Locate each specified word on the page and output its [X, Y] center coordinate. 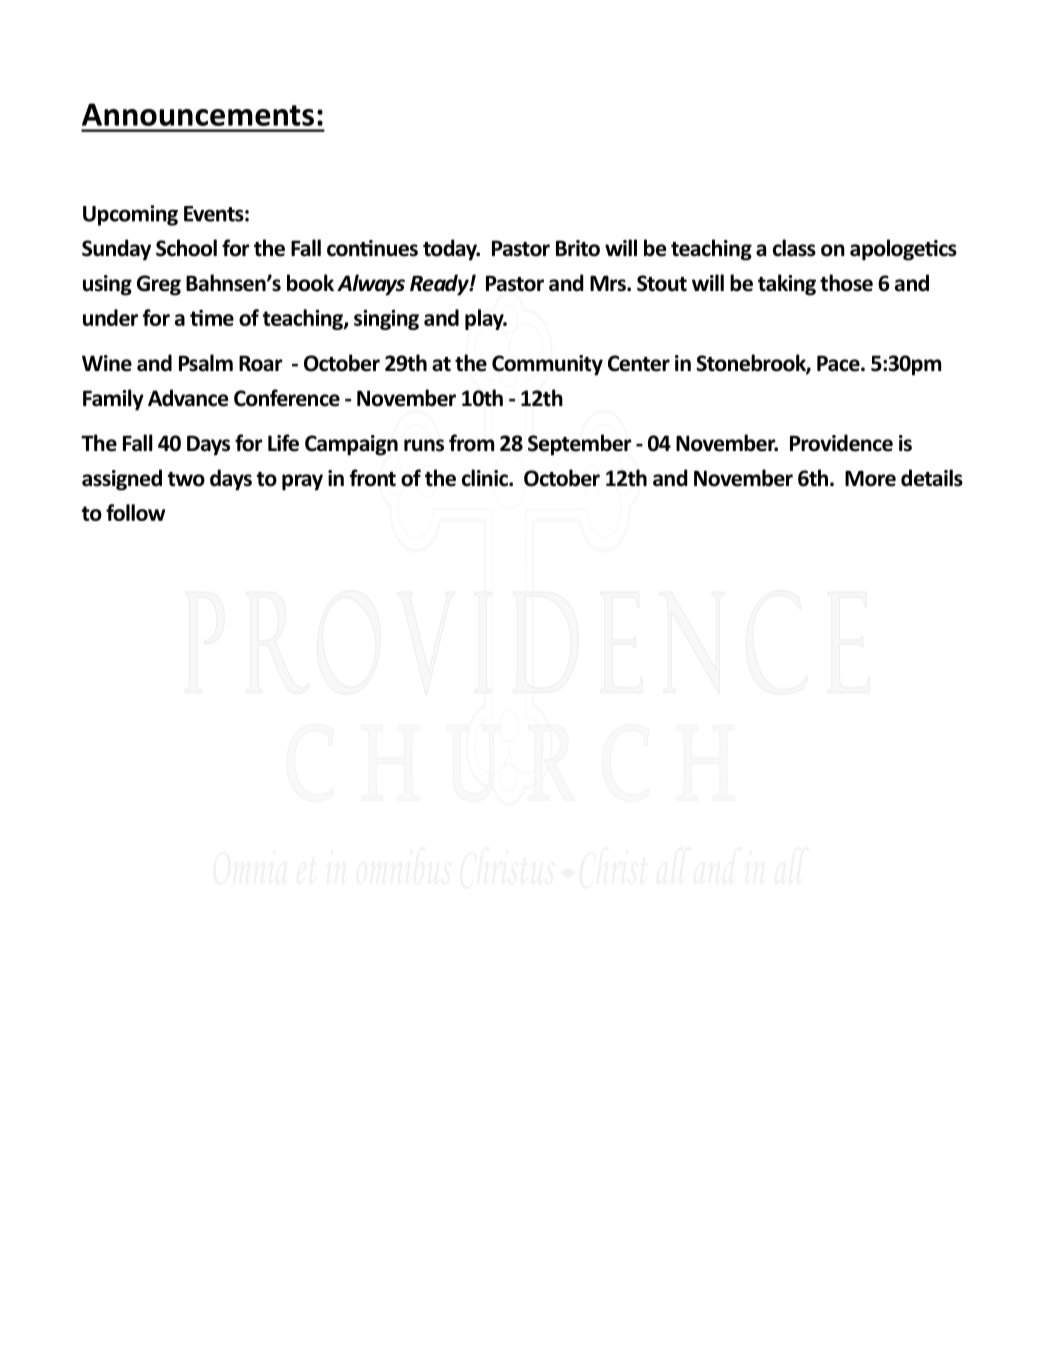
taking [787, 285]
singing [386, 319]
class [794, 248]
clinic [486, 478]
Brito [578, 248]
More [870, 478]
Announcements [198, 114]
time [212, 318]
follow [135, 512]
